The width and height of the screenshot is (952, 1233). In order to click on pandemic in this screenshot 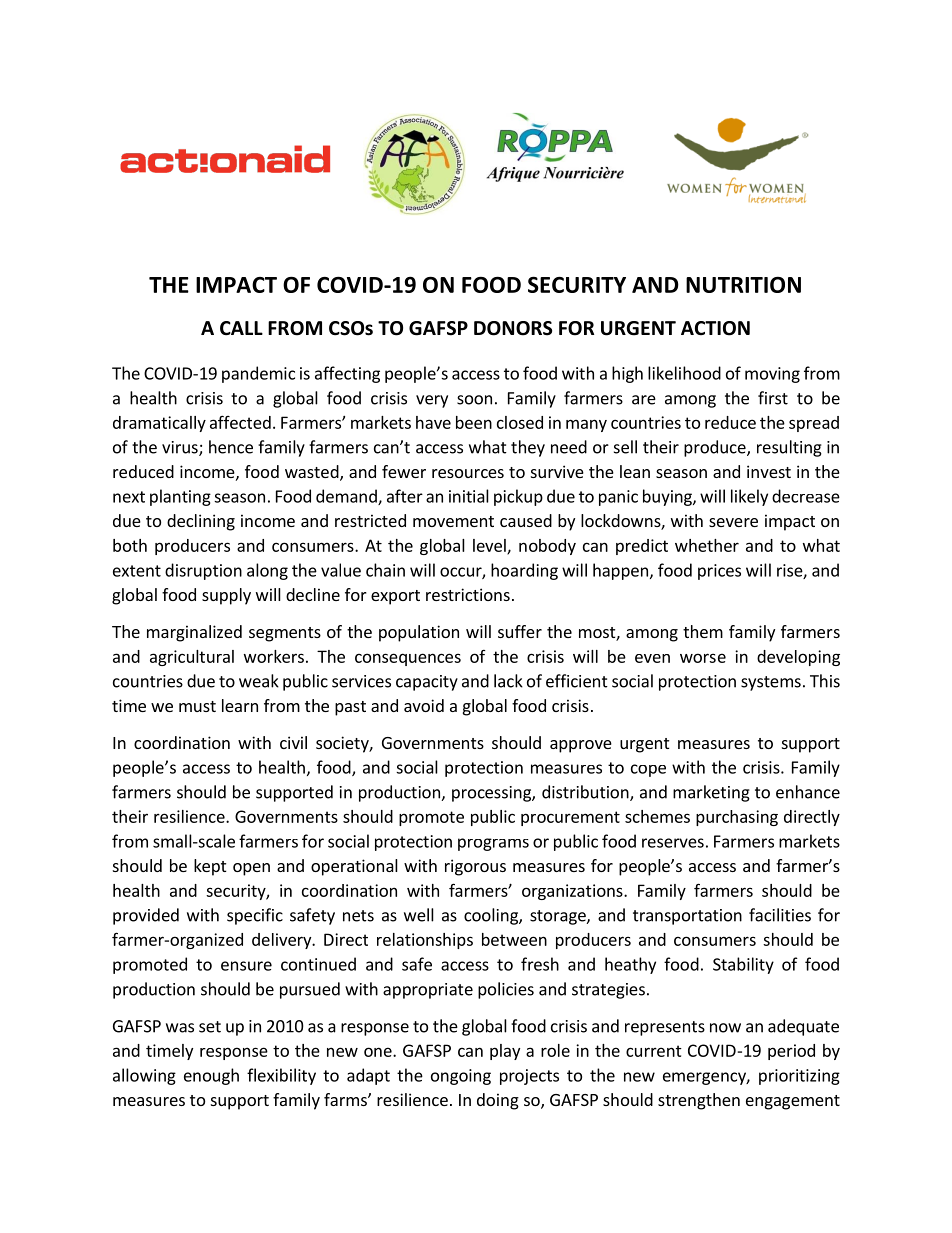, I will do `click(258, 374)`.
